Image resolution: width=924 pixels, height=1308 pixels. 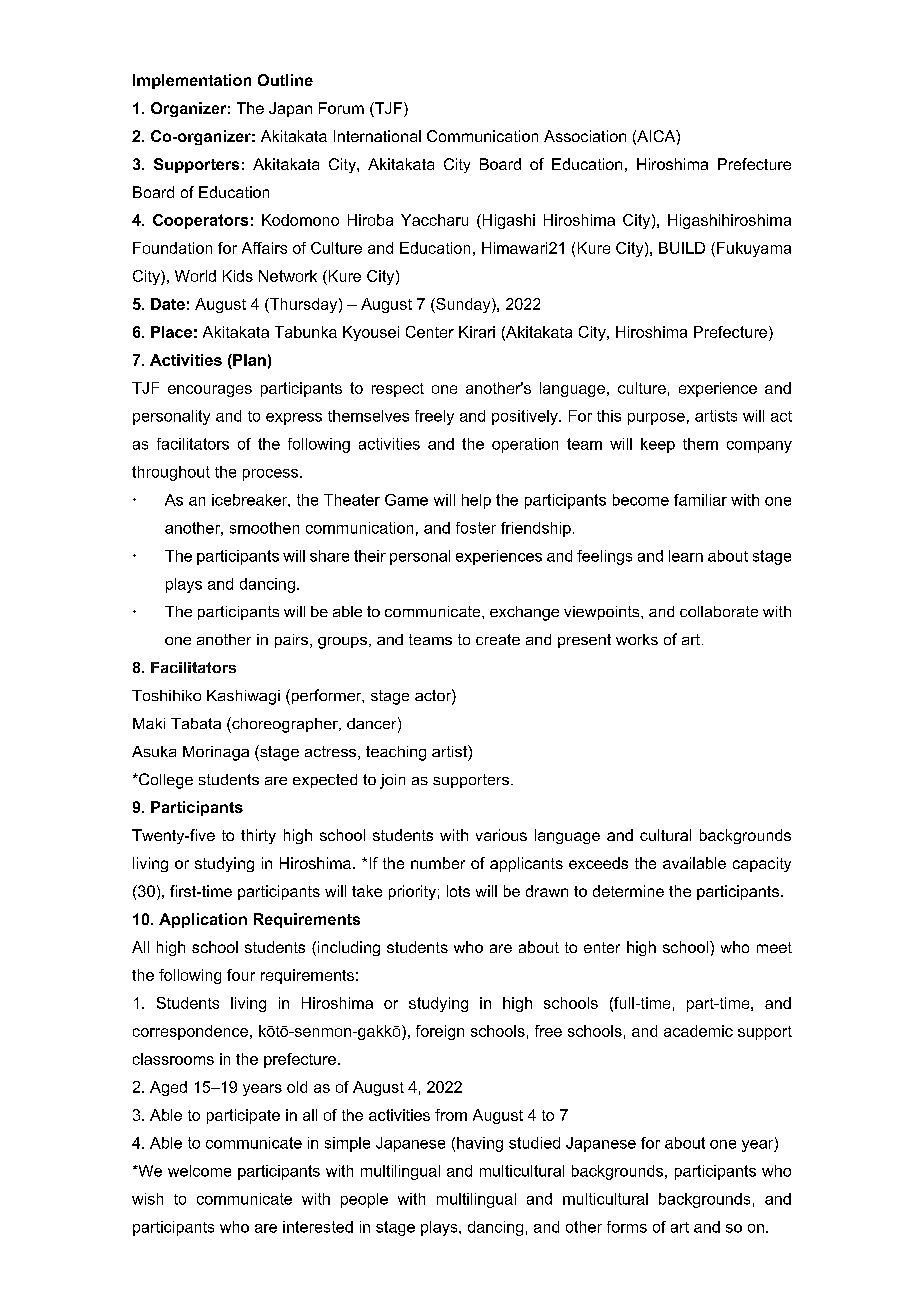 What do you see at coordinates (498, 639) in the document?
I see `create` at bounding box center [498, 639].
